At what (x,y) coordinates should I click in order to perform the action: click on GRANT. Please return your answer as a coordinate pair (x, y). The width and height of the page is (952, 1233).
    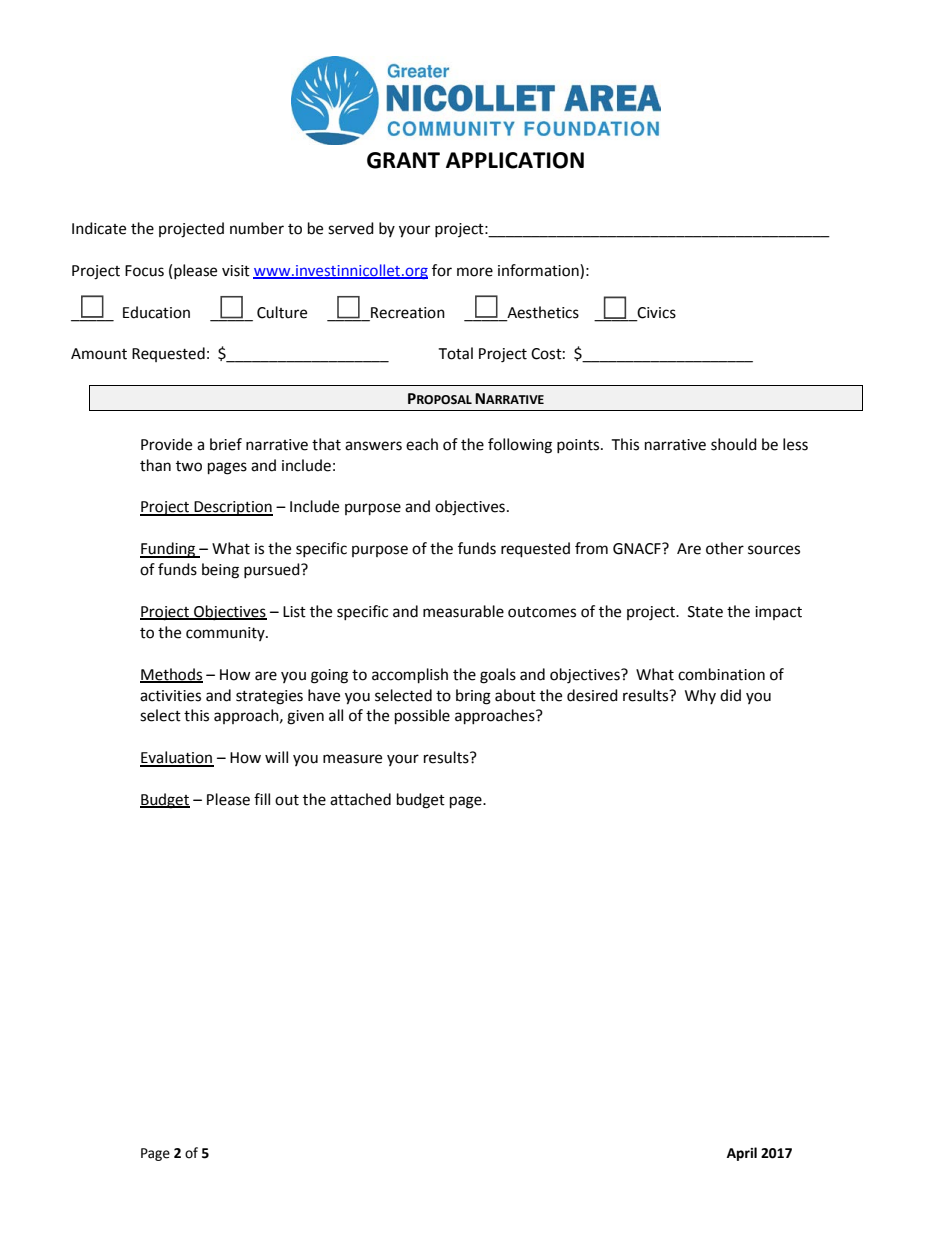
    Looking at the image, I should click on (403, 160).
